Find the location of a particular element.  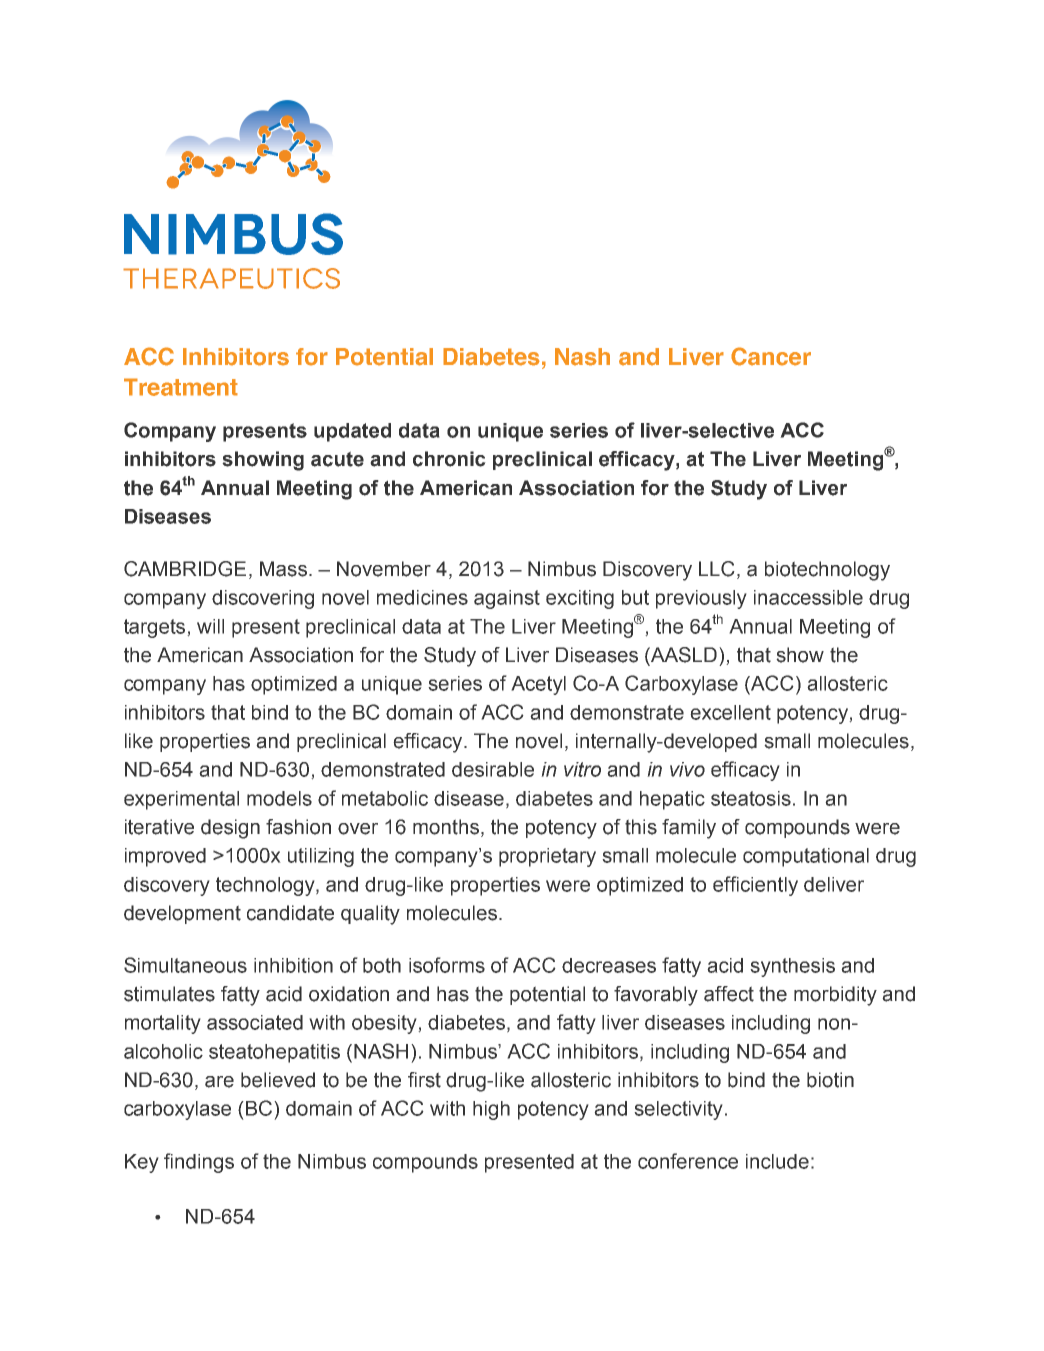

efficiently is located at coordinates (755, 886).
